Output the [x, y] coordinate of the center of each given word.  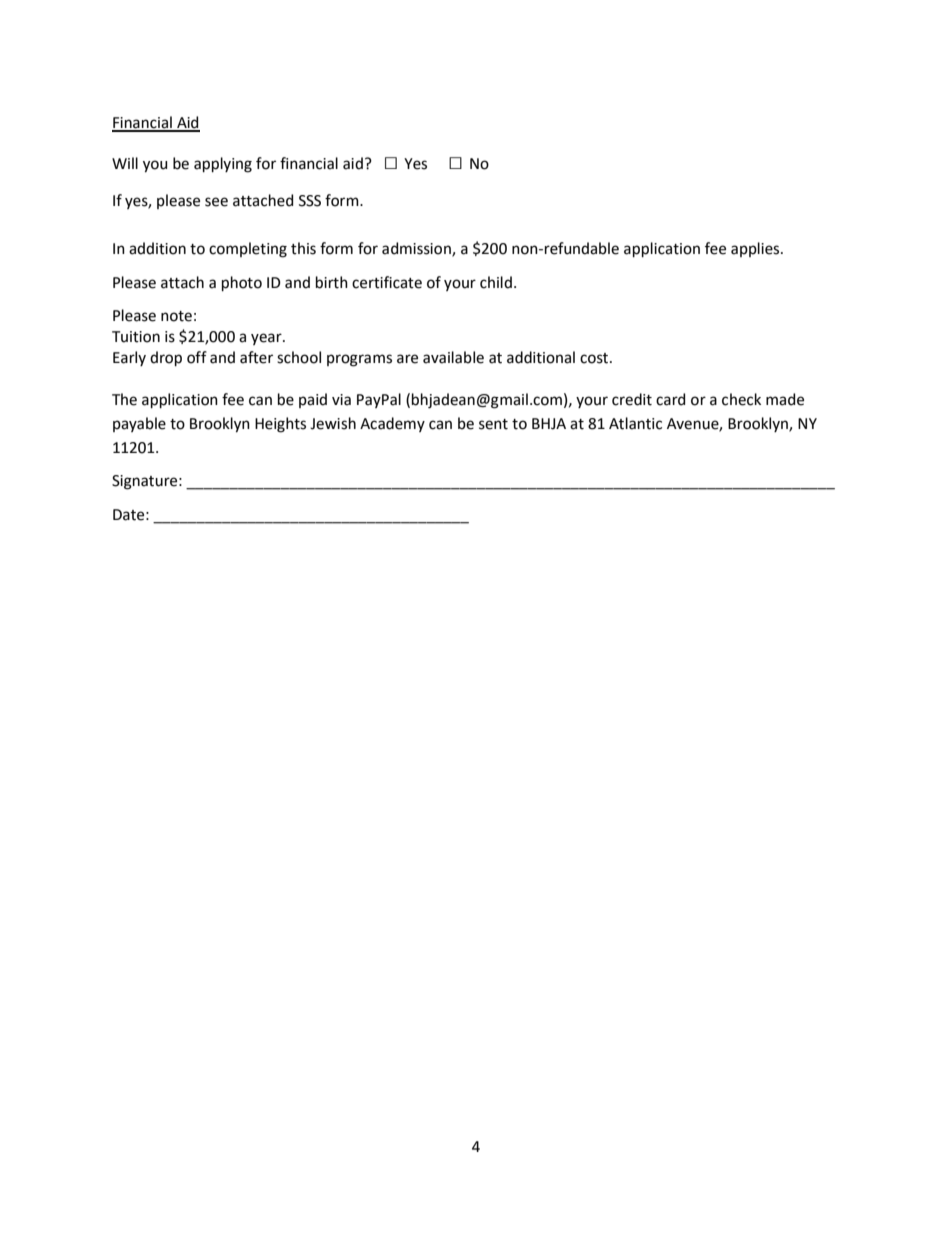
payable [139, 424]
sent [493, 424]
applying [223, 165]
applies [756, 249]
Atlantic [635, 423]
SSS [310, 201]
